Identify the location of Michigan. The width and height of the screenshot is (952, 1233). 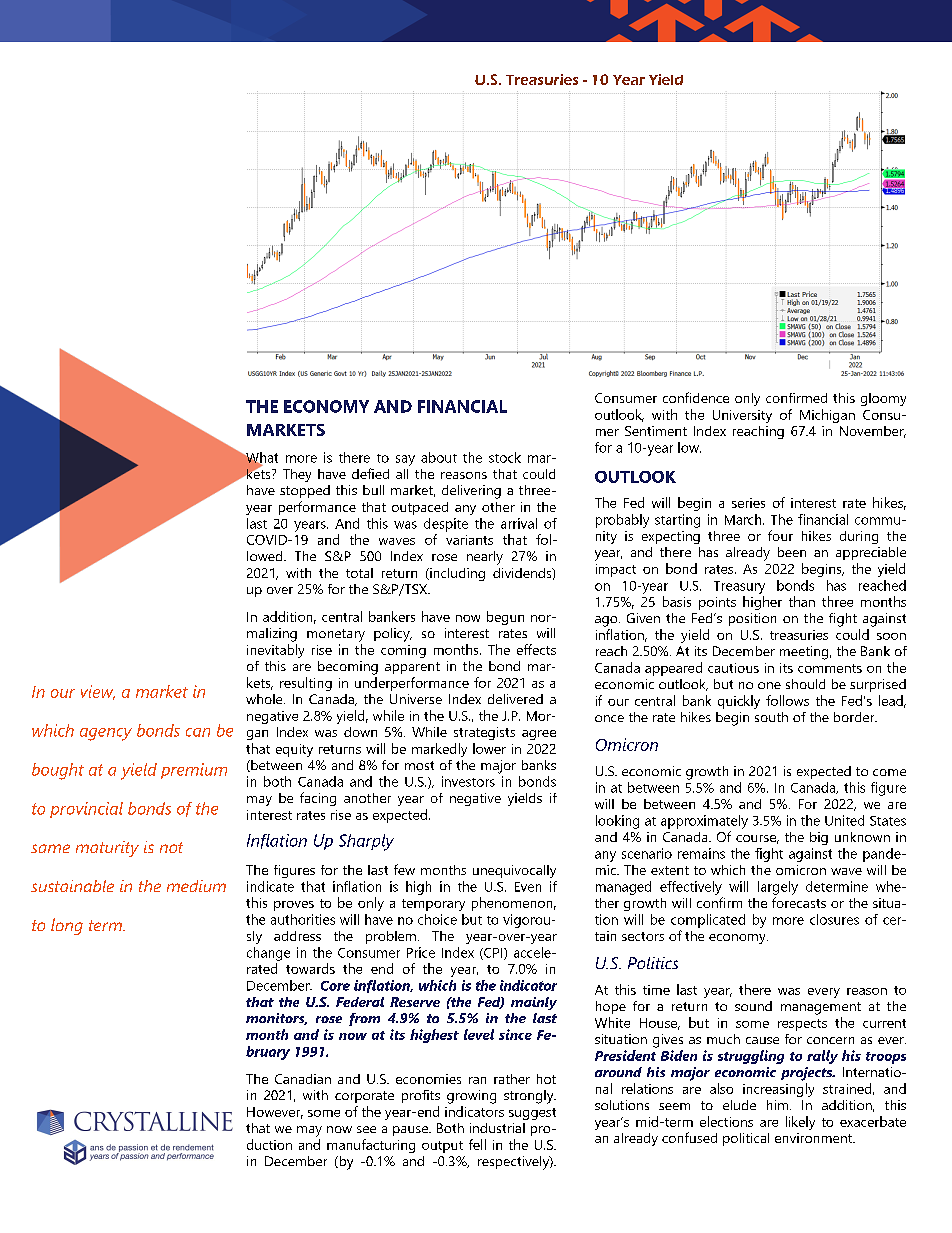
(827, 416).
